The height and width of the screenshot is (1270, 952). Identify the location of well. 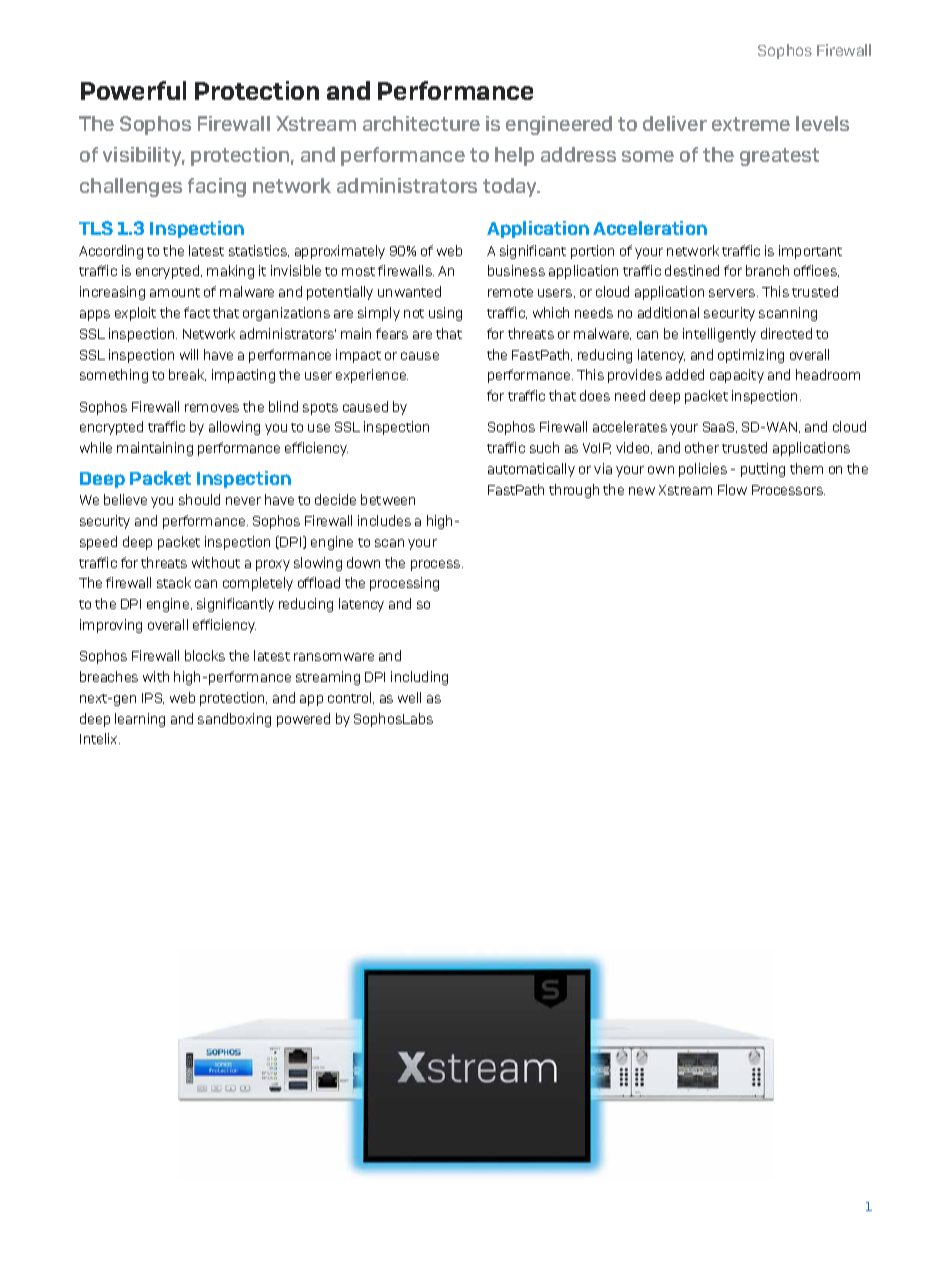
(409, 697).
